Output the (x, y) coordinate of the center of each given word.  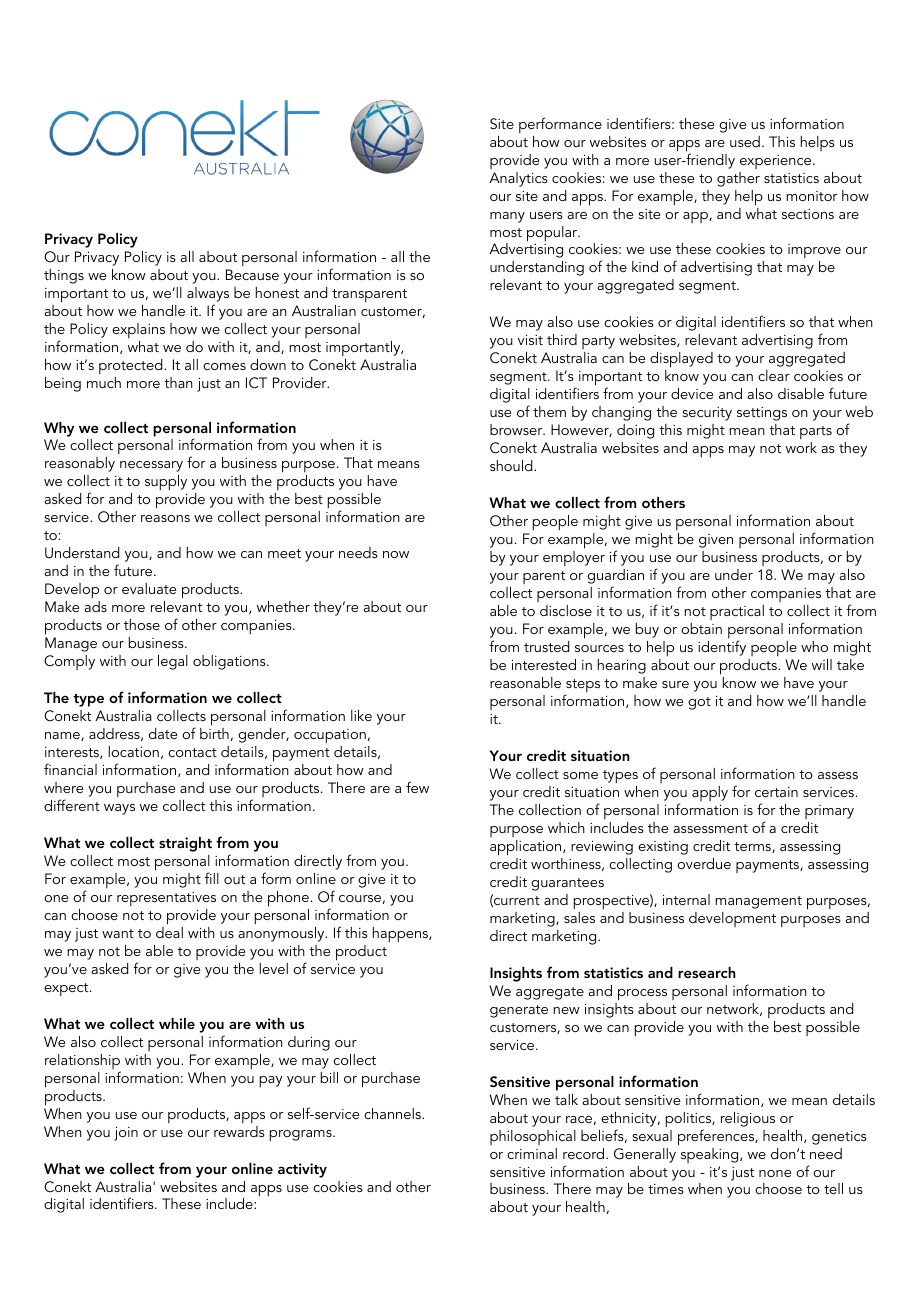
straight (185, 844)
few (417, 787)
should (512, 465)
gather (738, 179)
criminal (532, 1153)
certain (776, 792)
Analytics (518, 179)
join (126, 1134)
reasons (165, 518)
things (64, 276)
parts (816, 434)
